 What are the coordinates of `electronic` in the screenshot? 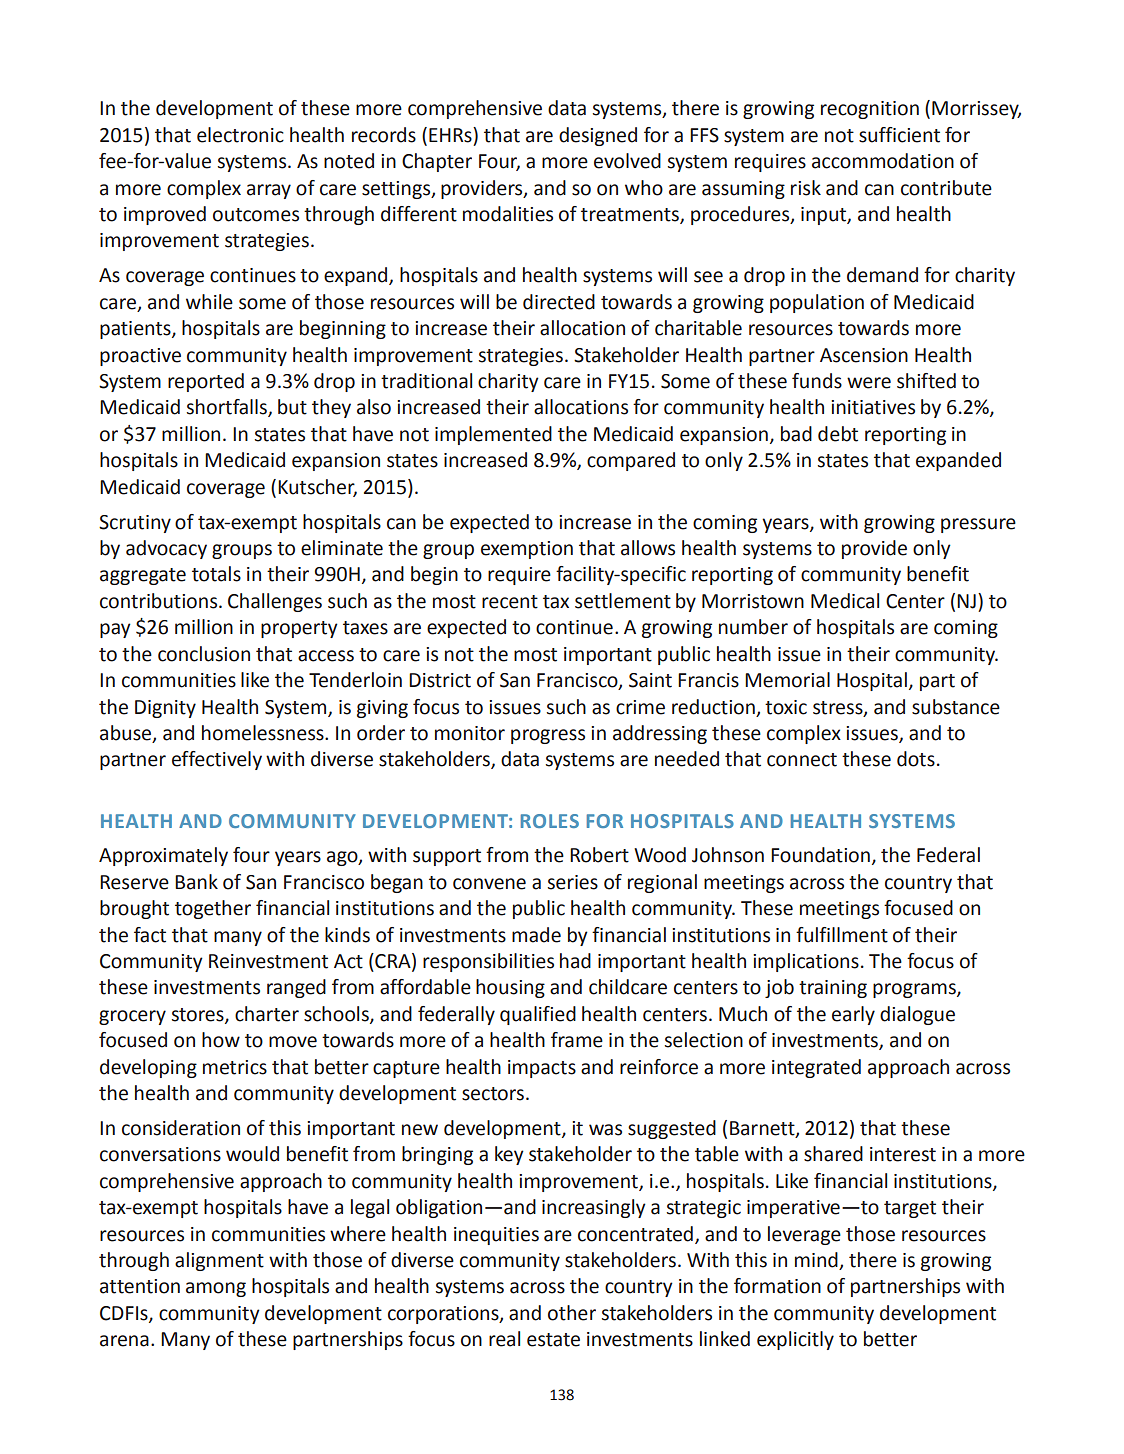 It's located at (240, 135).
